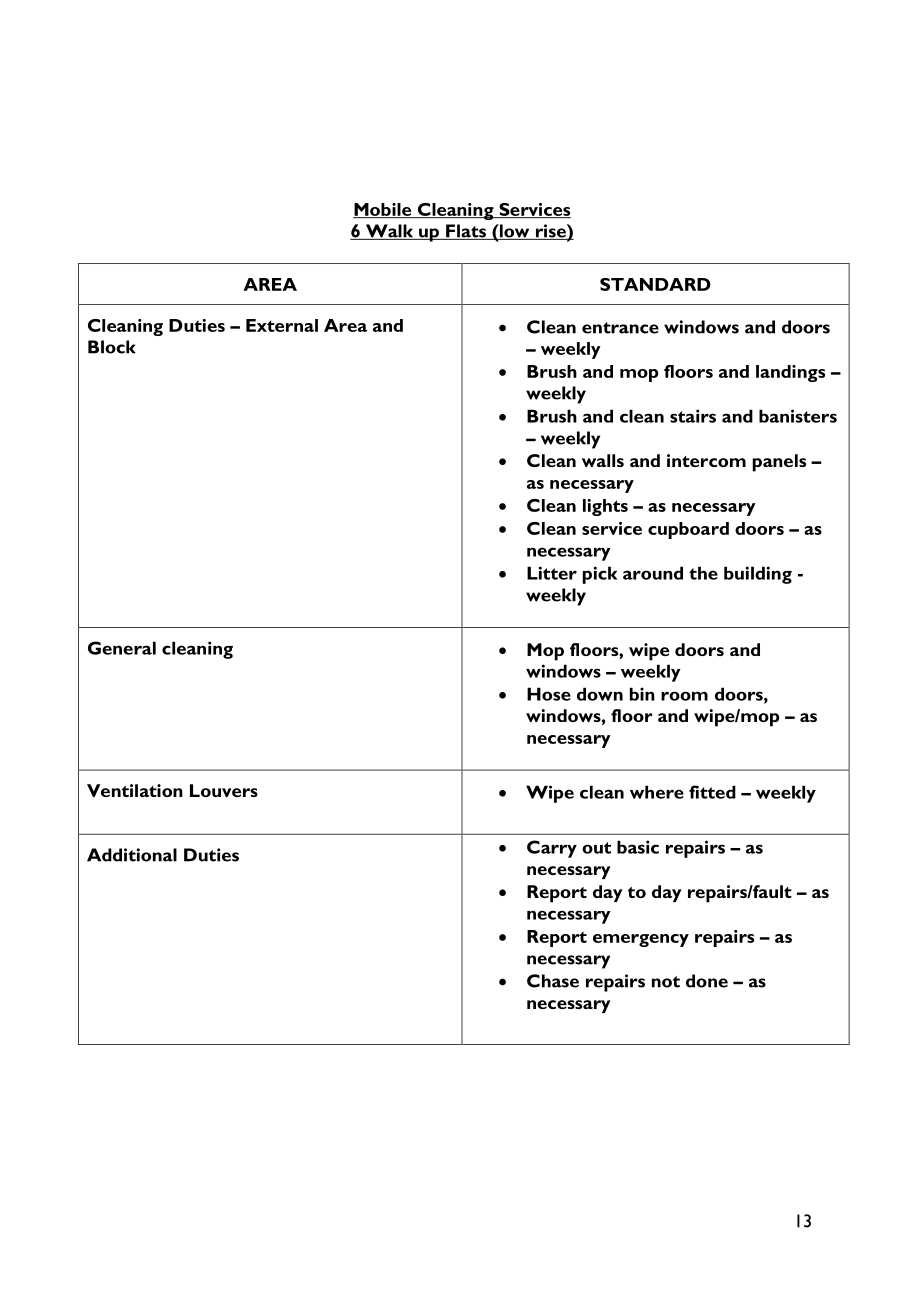  I want to click on the, so click(703, 573).
